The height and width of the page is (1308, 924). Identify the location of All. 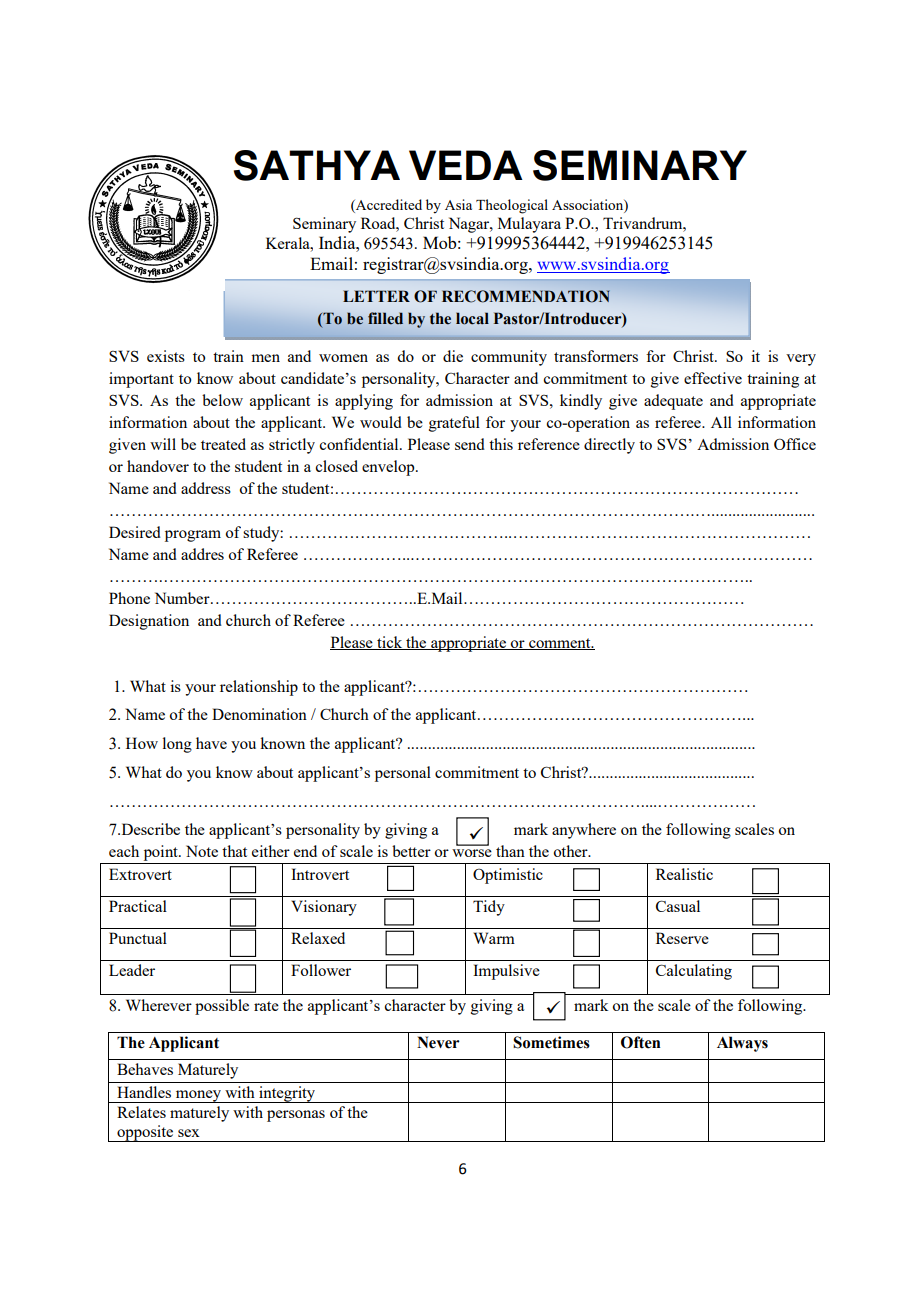
(721, 422).
